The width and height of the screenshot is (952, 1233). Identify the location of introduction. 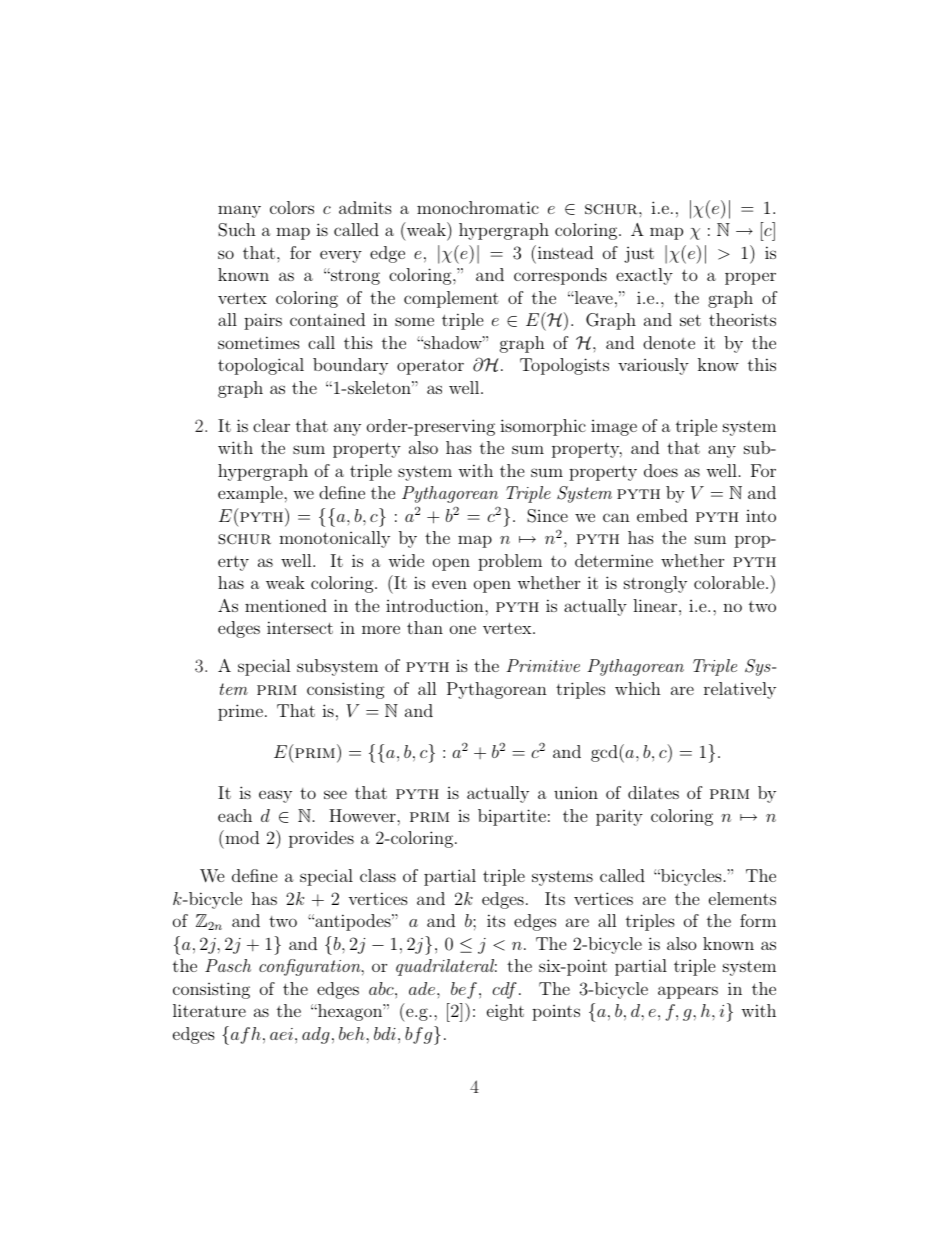
(436, 605).
